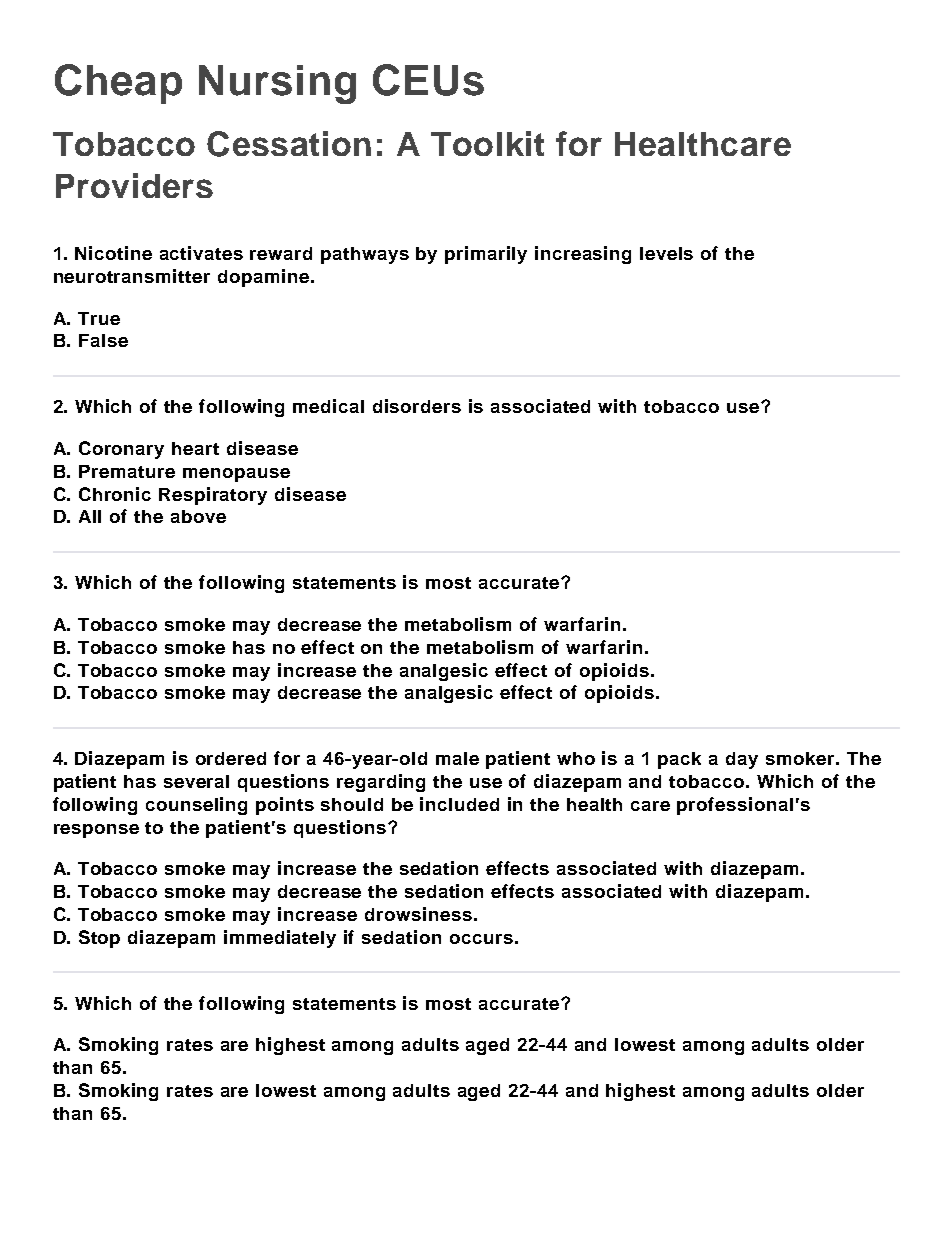 The width and height of the screenshot is (952, 1233). I want to click on levels, so click(666, 253).
